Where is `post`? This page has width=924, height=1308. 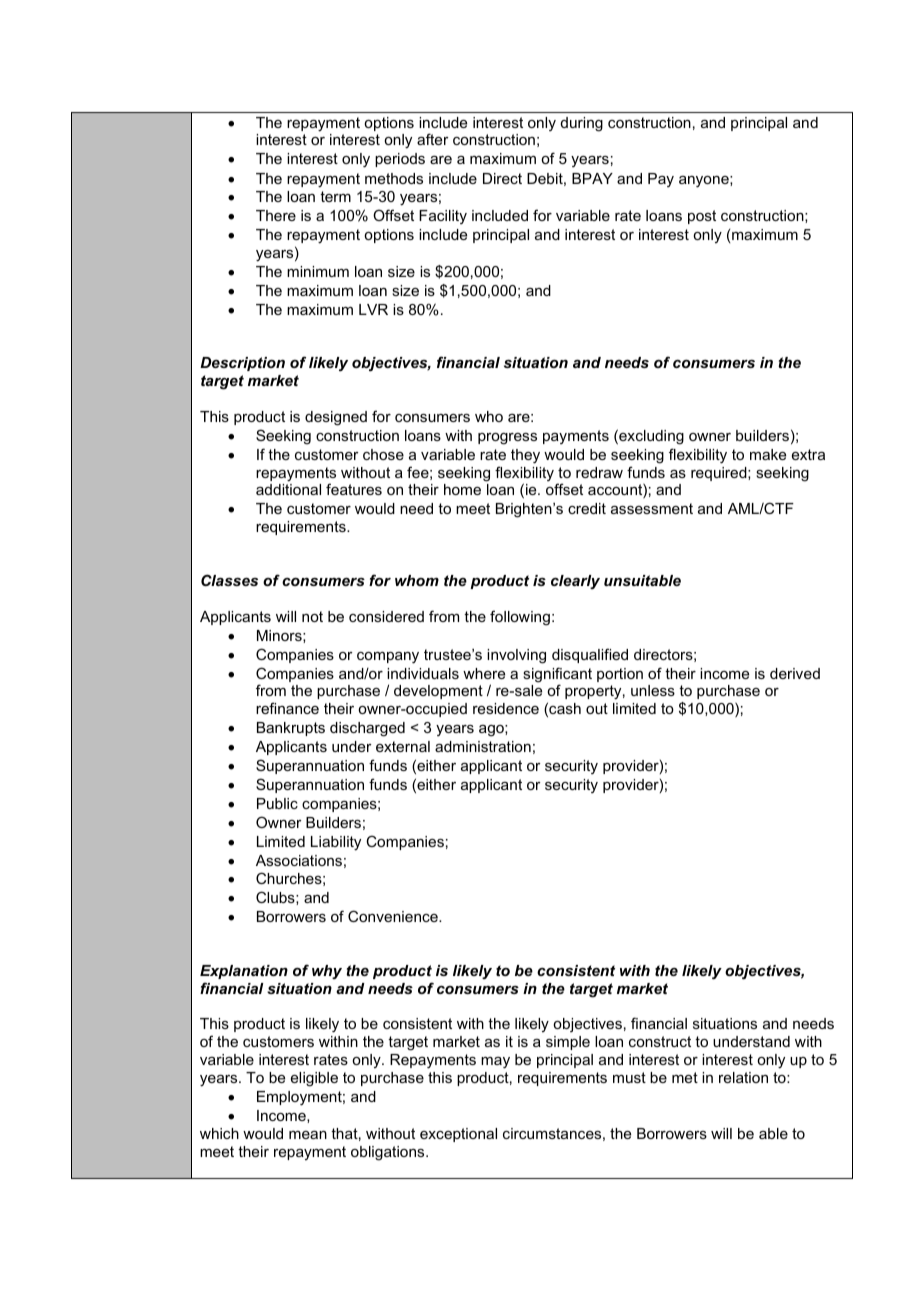 post is located at coordinates (702, 217).
